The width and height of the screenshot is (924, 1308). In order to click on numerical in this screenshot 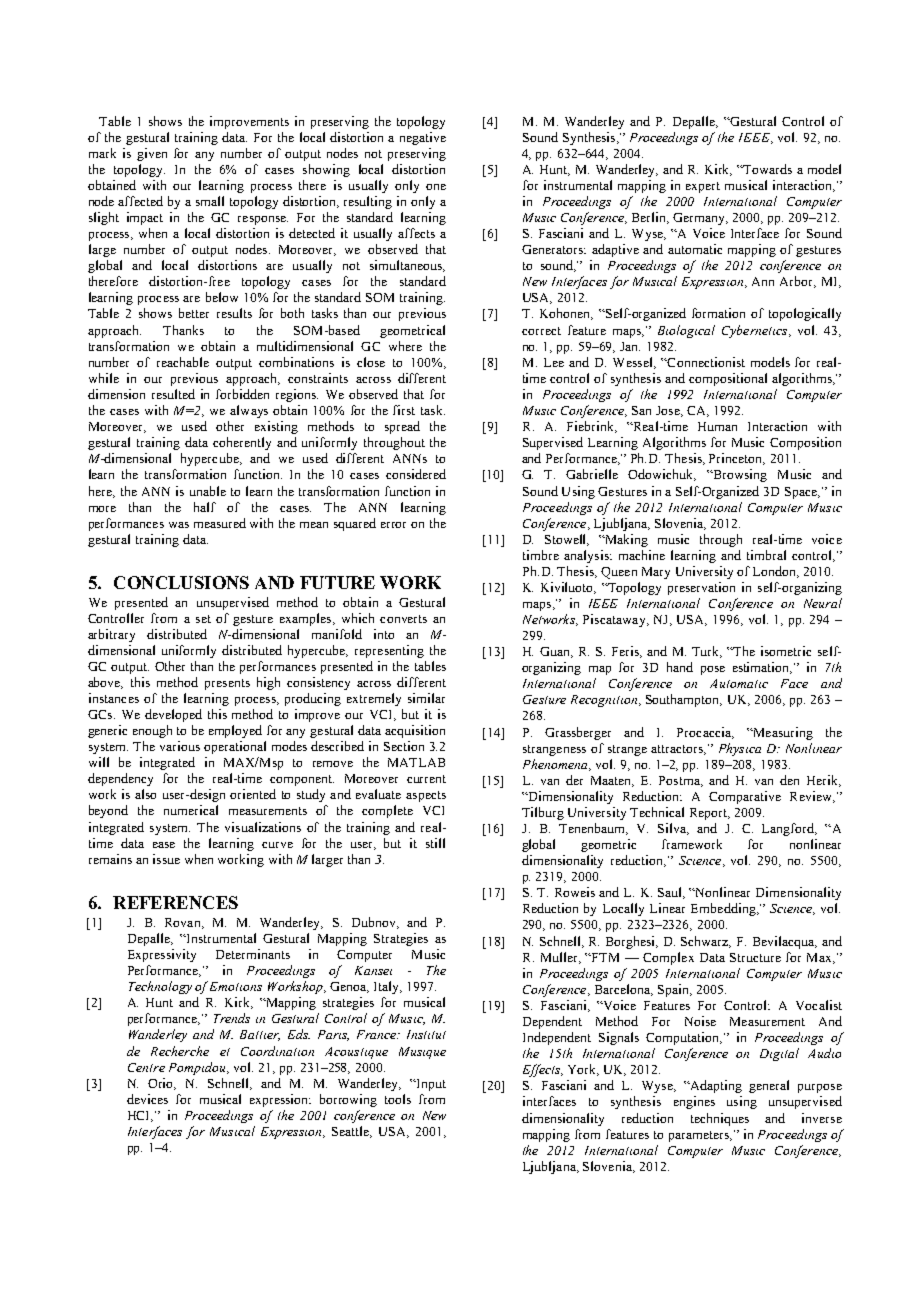, I will do `click(191, 810)`.
